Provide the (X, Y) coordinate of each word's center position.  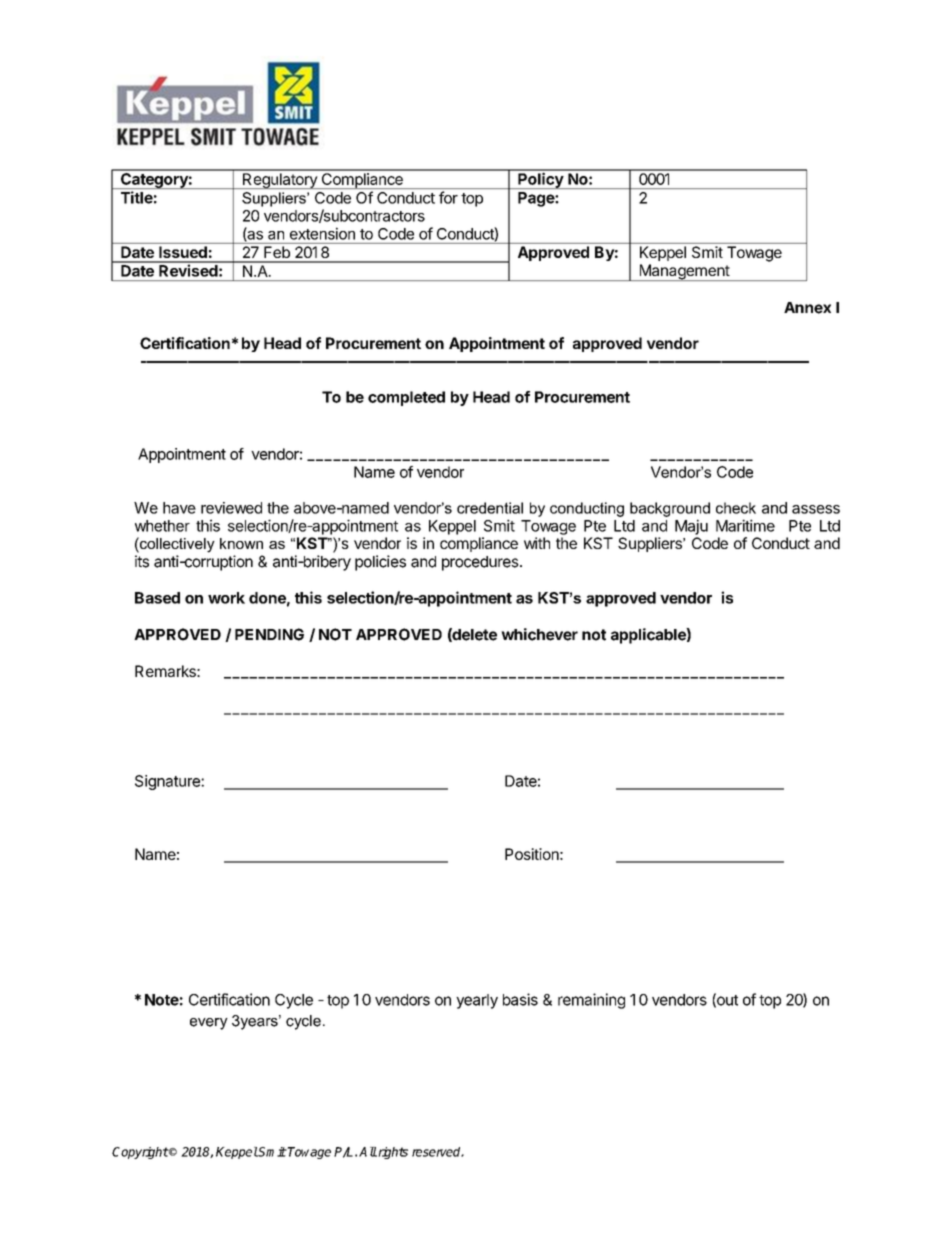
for (448, 197)
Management (684, 272)
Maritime (745, 525)
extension (322, 234)
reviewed (231, 508)
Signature (168, 782)
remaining (591, 1001)
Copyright (140, 1153)
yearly (477, 1001)
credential (490, 508)
